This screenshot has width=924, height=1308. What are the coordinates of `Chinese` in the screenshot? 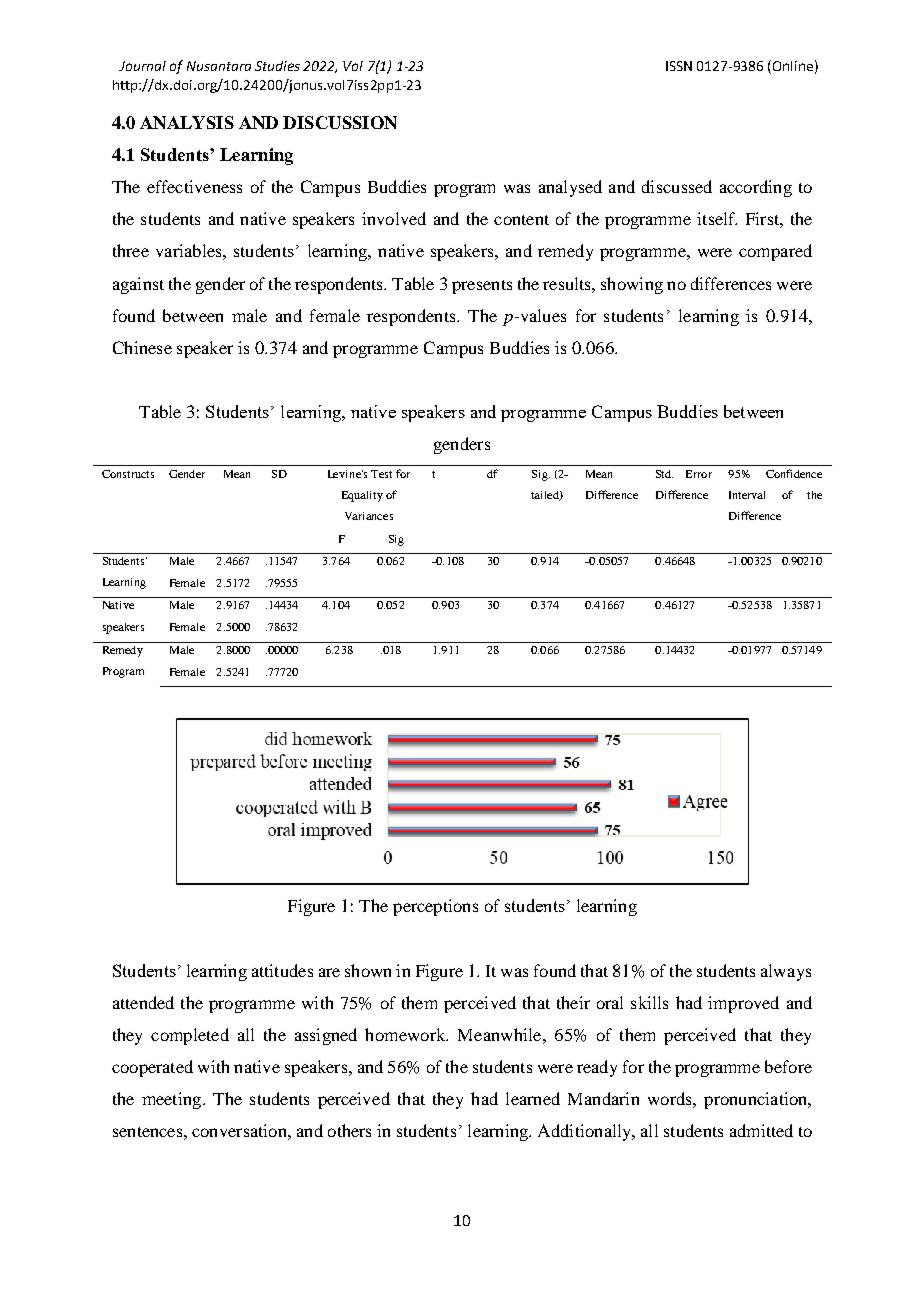 It's located at (142, 347).
